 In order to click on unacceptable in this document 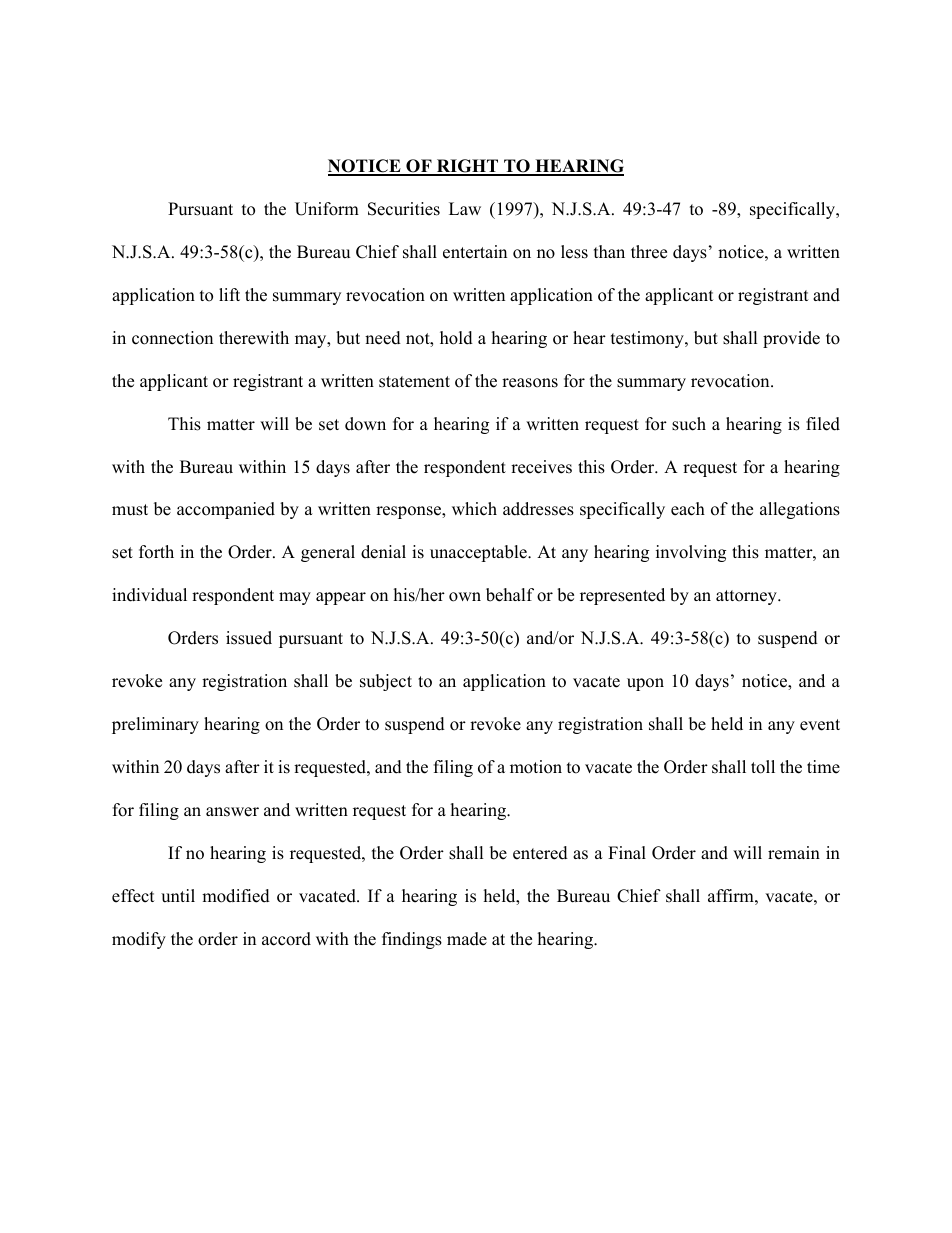, I will do `click(479, 553)`.
